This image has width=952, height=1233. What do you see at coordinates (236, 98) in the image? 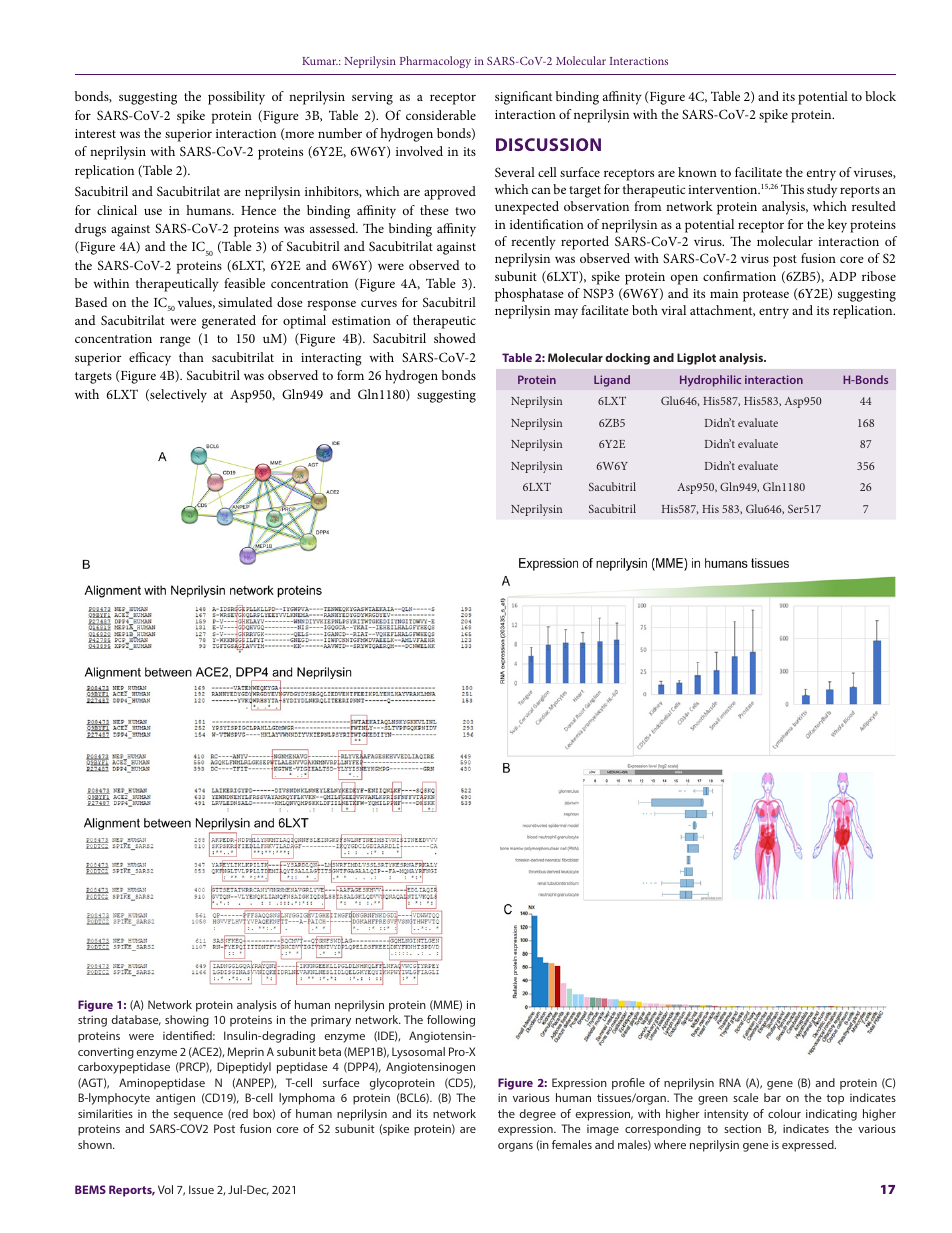
I see `possibility` at bounding box center [236, 98].
